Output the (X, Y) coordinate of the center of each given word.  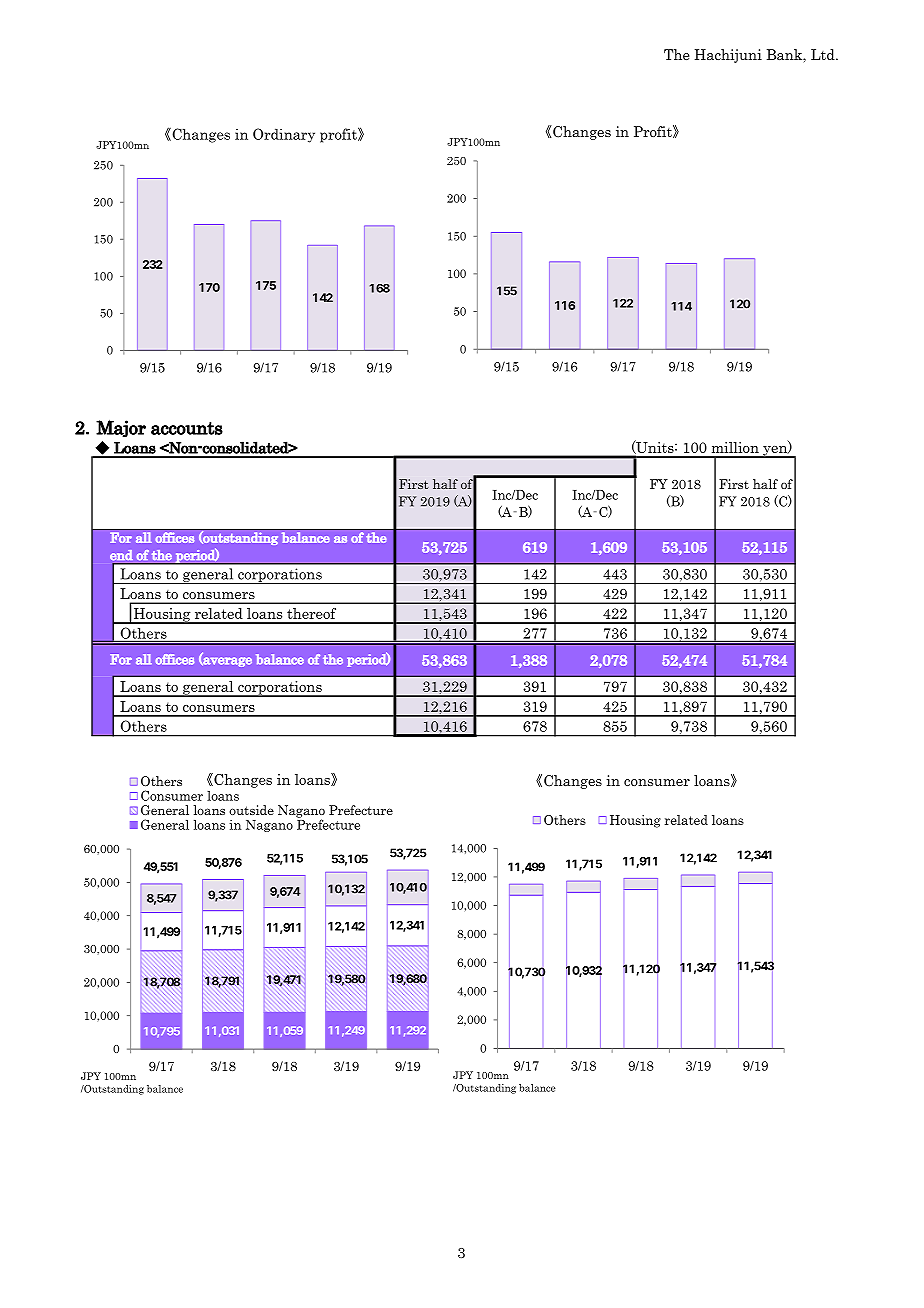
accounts (187, 428)
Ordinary (284, 135)
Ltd (824, 54)
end (121, 555)
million (735, 447)
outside (251, 810)
